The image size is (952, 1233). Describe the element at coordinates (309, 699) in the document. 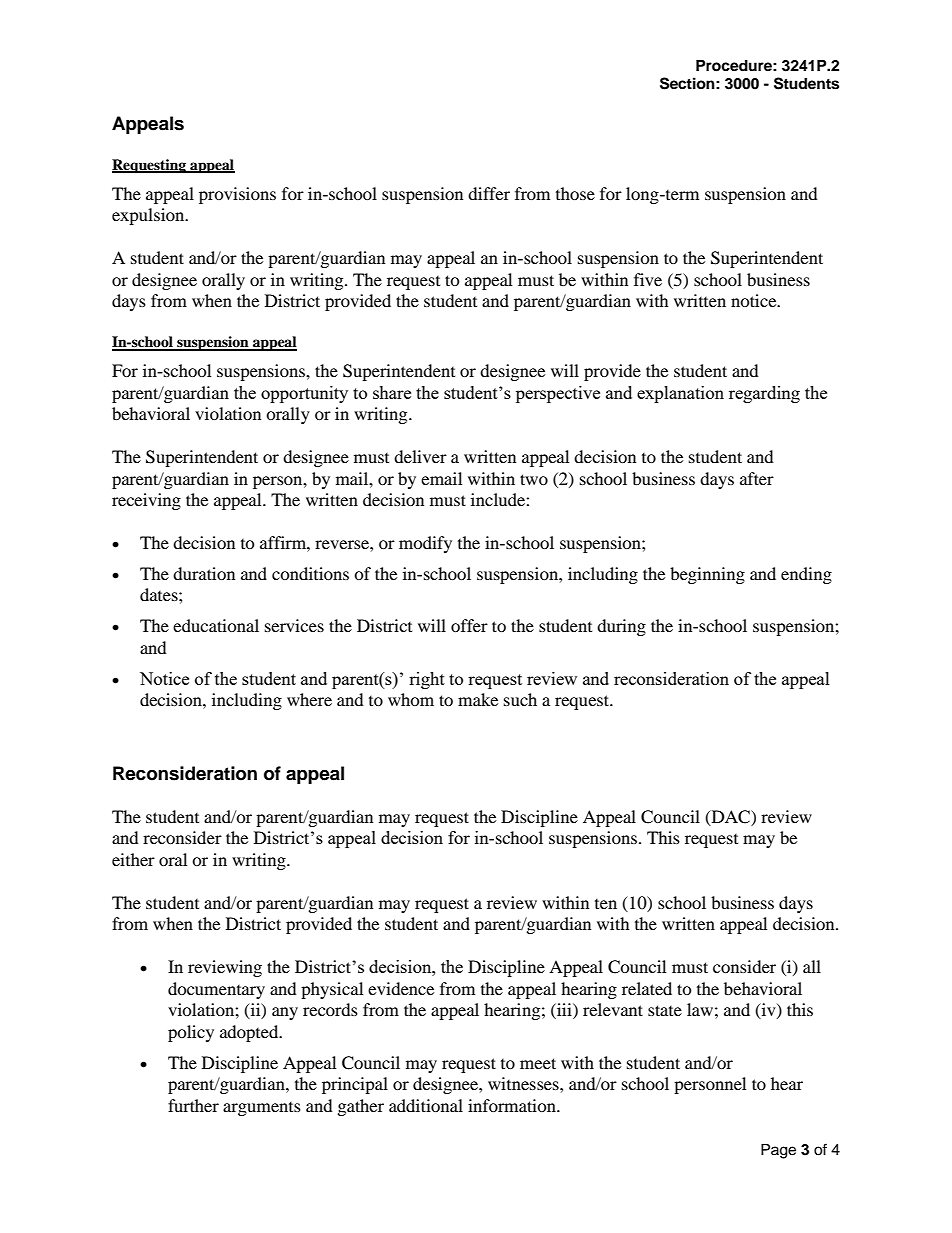

I see `where` at that location.
